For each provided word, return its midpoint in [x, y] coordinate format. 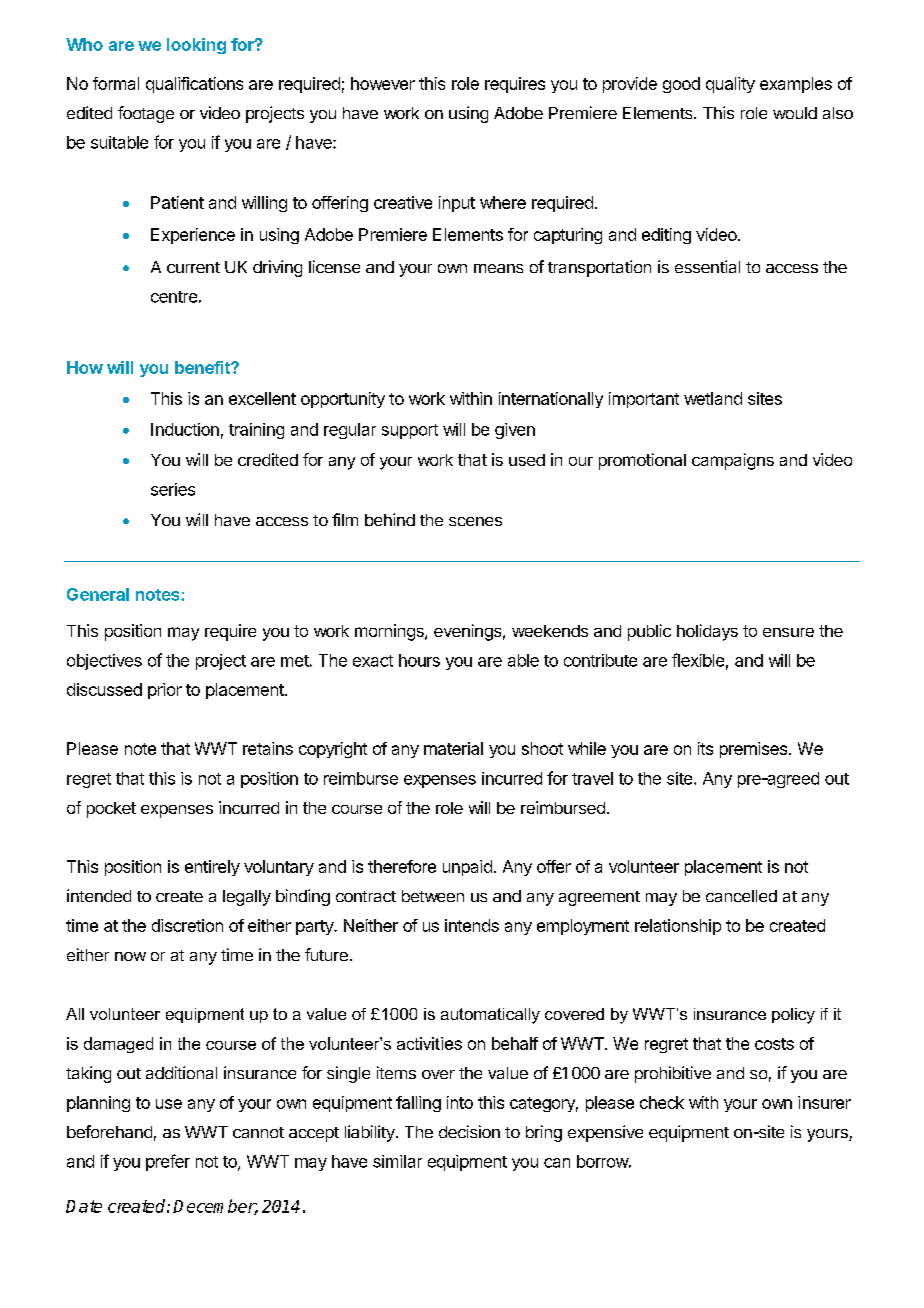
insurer [824, 1102]
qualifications [194, 85]
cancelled [741, 896]
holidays [707, 632]
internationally [551, 400]
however [383, 83]
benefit [203, 367]
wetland [713, 398]
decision [469, 1131]
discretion [187, 925]
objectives [104, 662]
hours [419, 660]
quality [730, 85]
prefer [168, 1162]
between [433, 896]
